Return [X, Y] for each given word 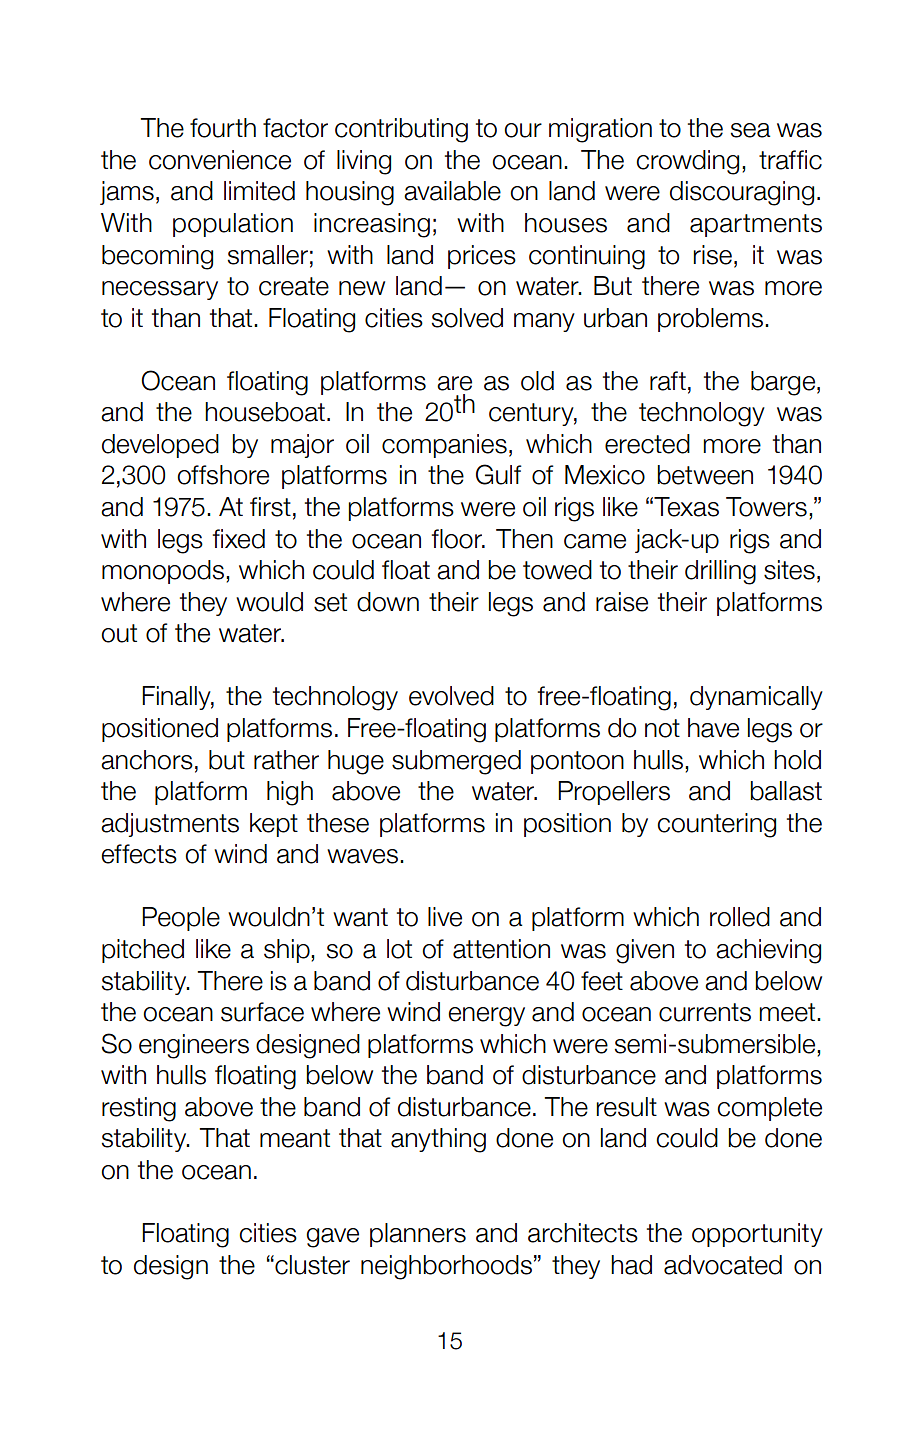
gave [332, 1238]
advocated [723, 1265]
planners [418, 1235]
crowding [687, 162]
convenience [220, 160]
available [452, 191]
